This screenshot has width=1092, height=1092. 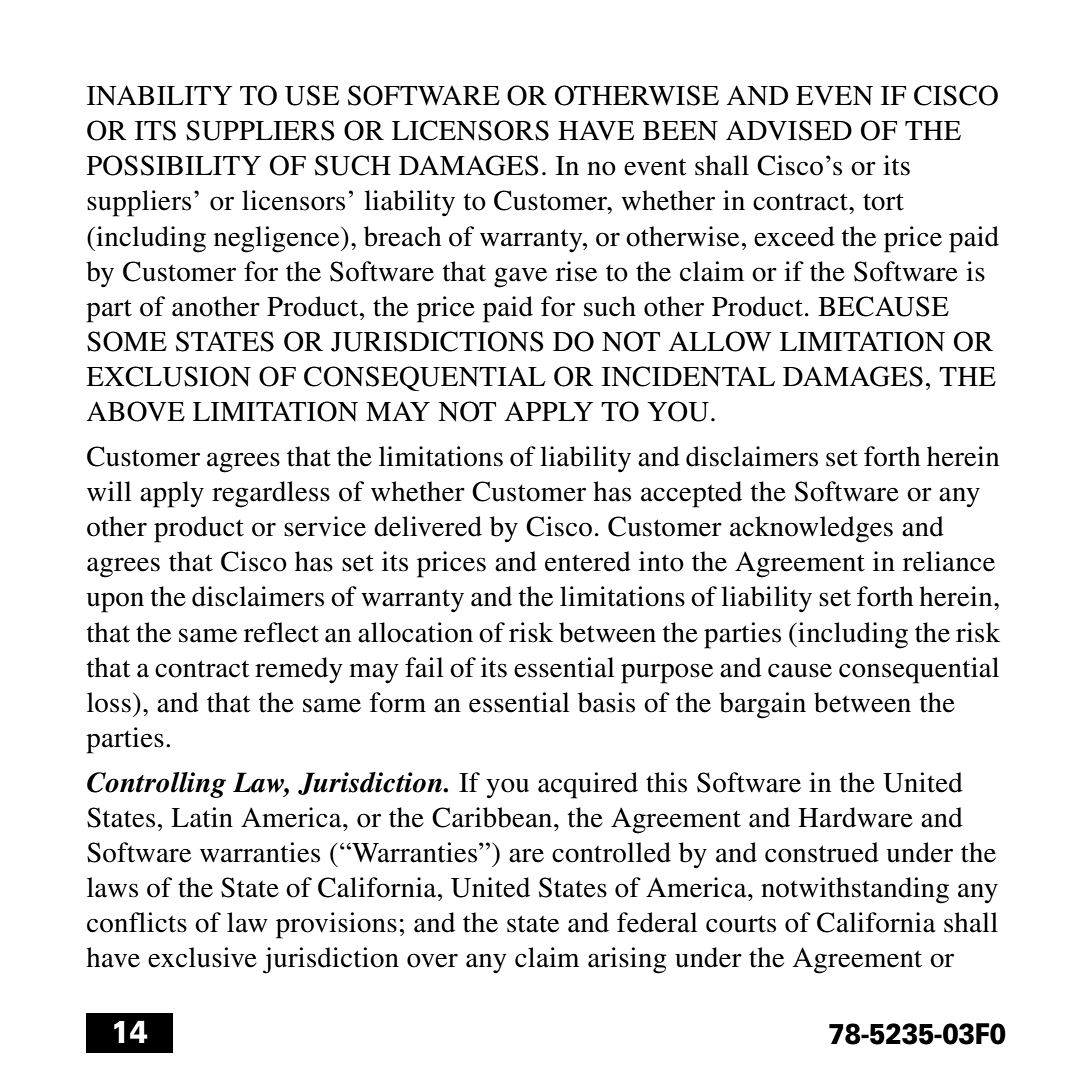 What do you see at coordinates (789, 130) in the screenshot?
I see `ADVISED` at bounding box center [789, 130].
